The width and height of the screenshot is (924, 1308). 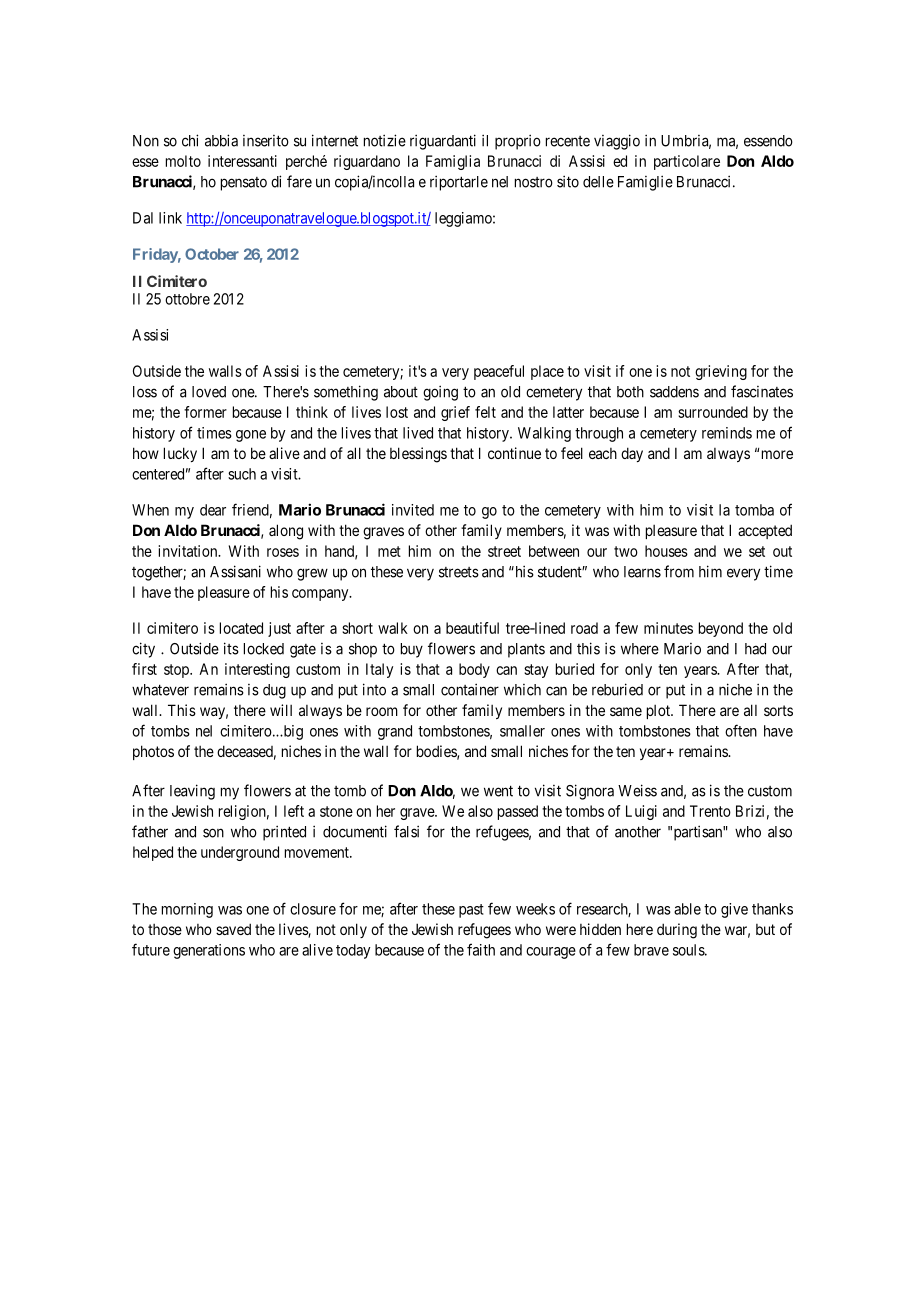 I want to click on loved, so click(x=209, y=392).
